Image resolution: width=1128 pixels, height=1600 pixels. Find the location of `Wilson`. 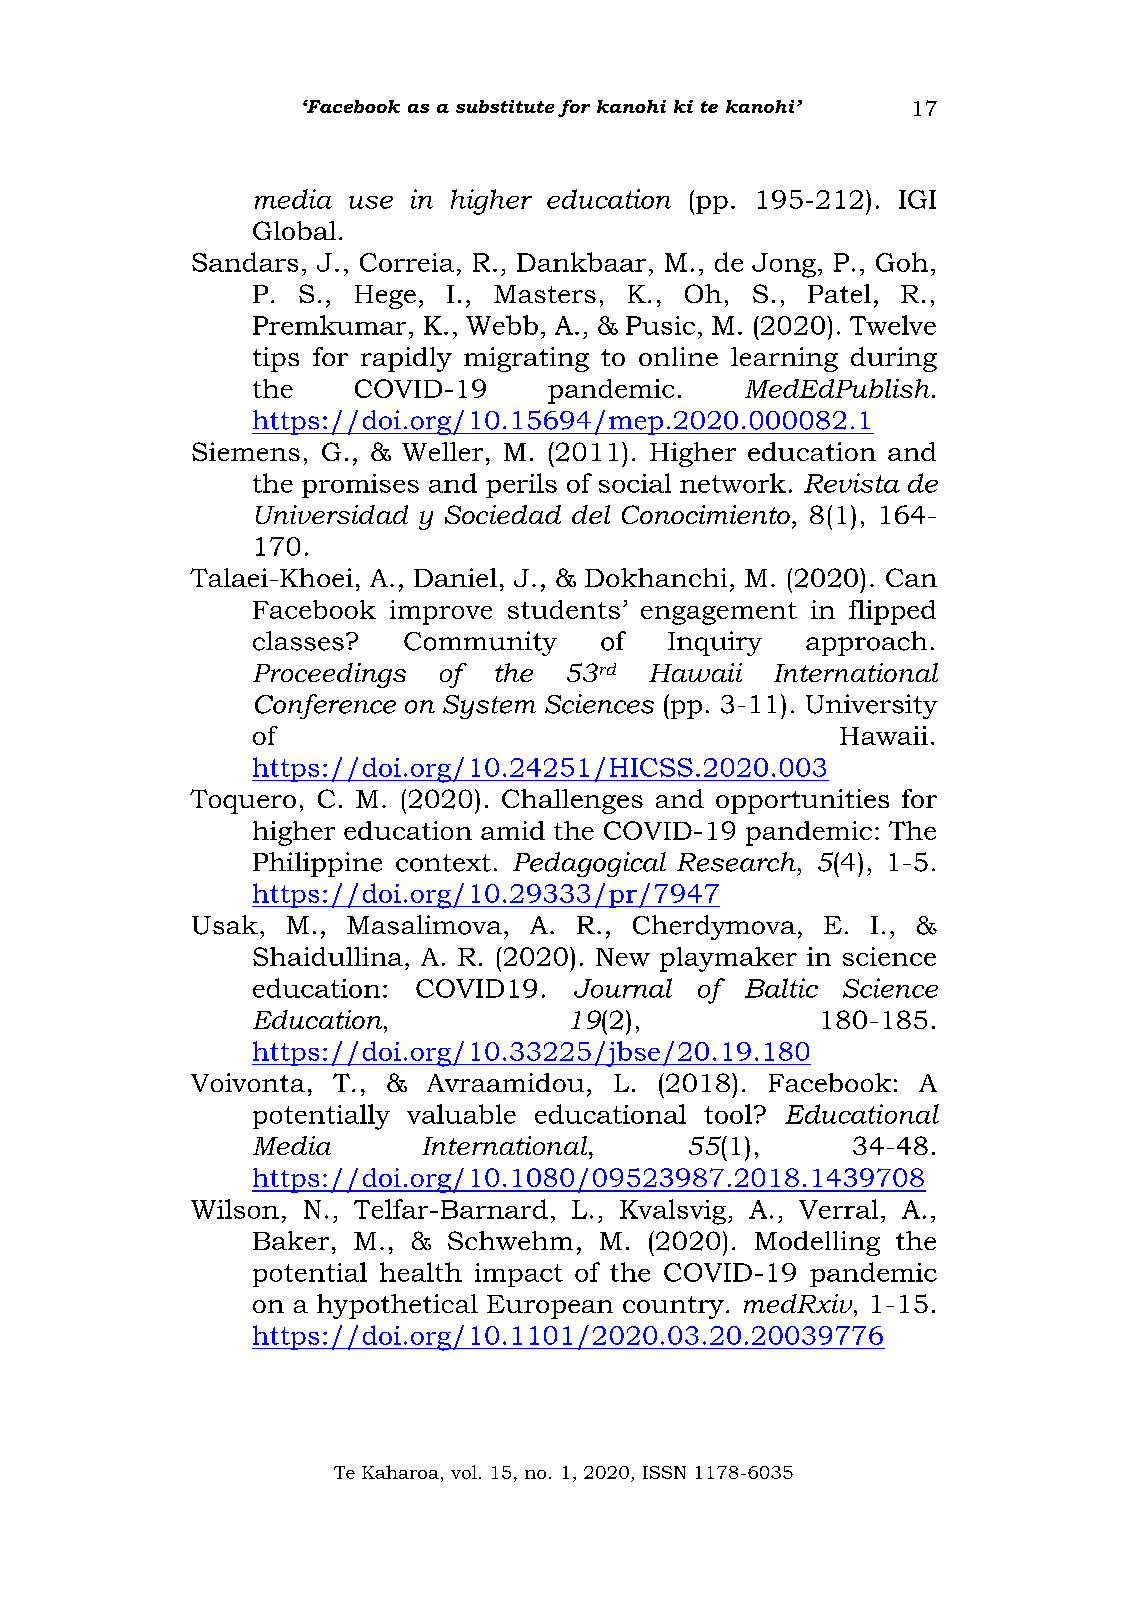

Wilson is located at coordinates (235, 1209).
